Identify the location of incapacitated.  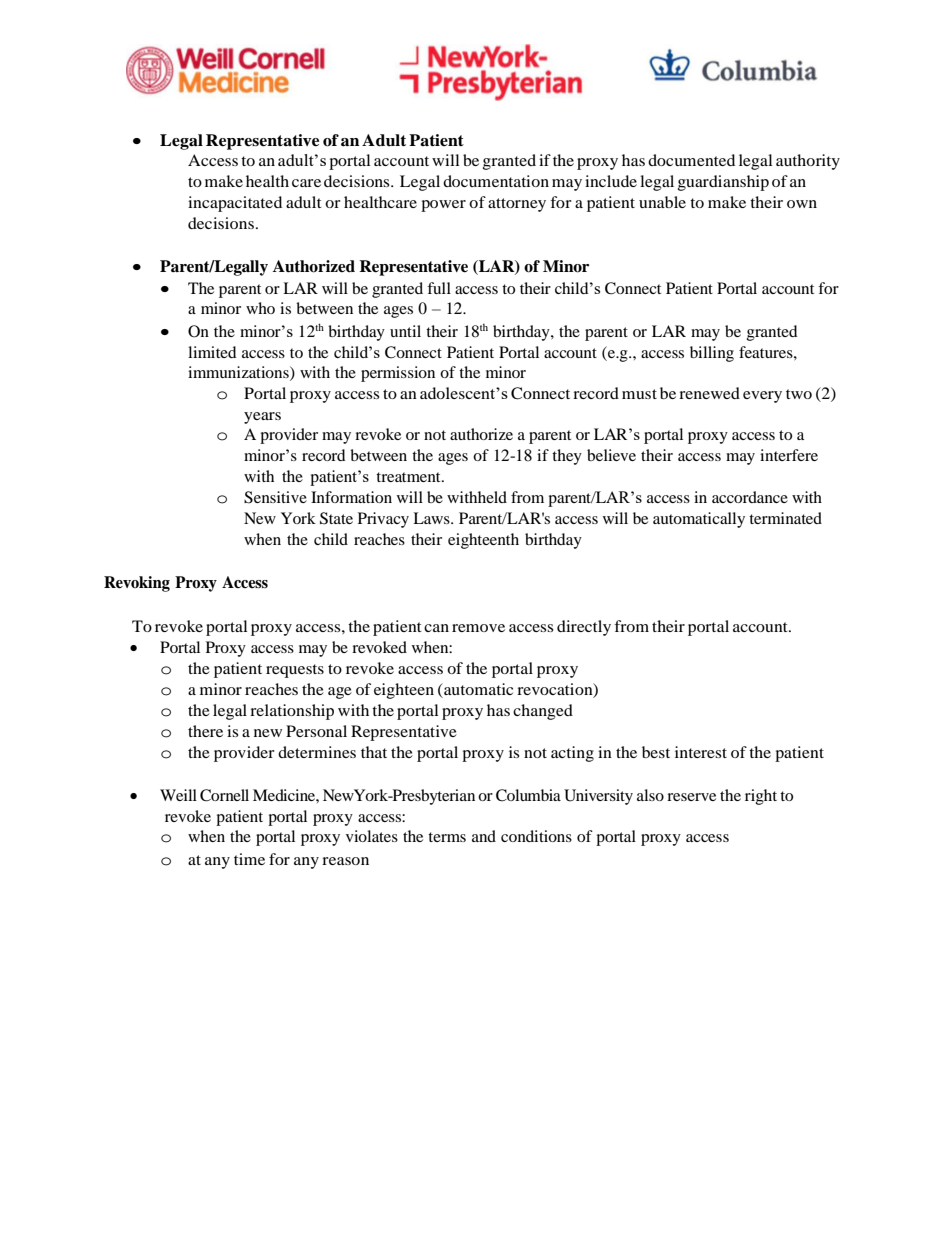
(235, 204).
